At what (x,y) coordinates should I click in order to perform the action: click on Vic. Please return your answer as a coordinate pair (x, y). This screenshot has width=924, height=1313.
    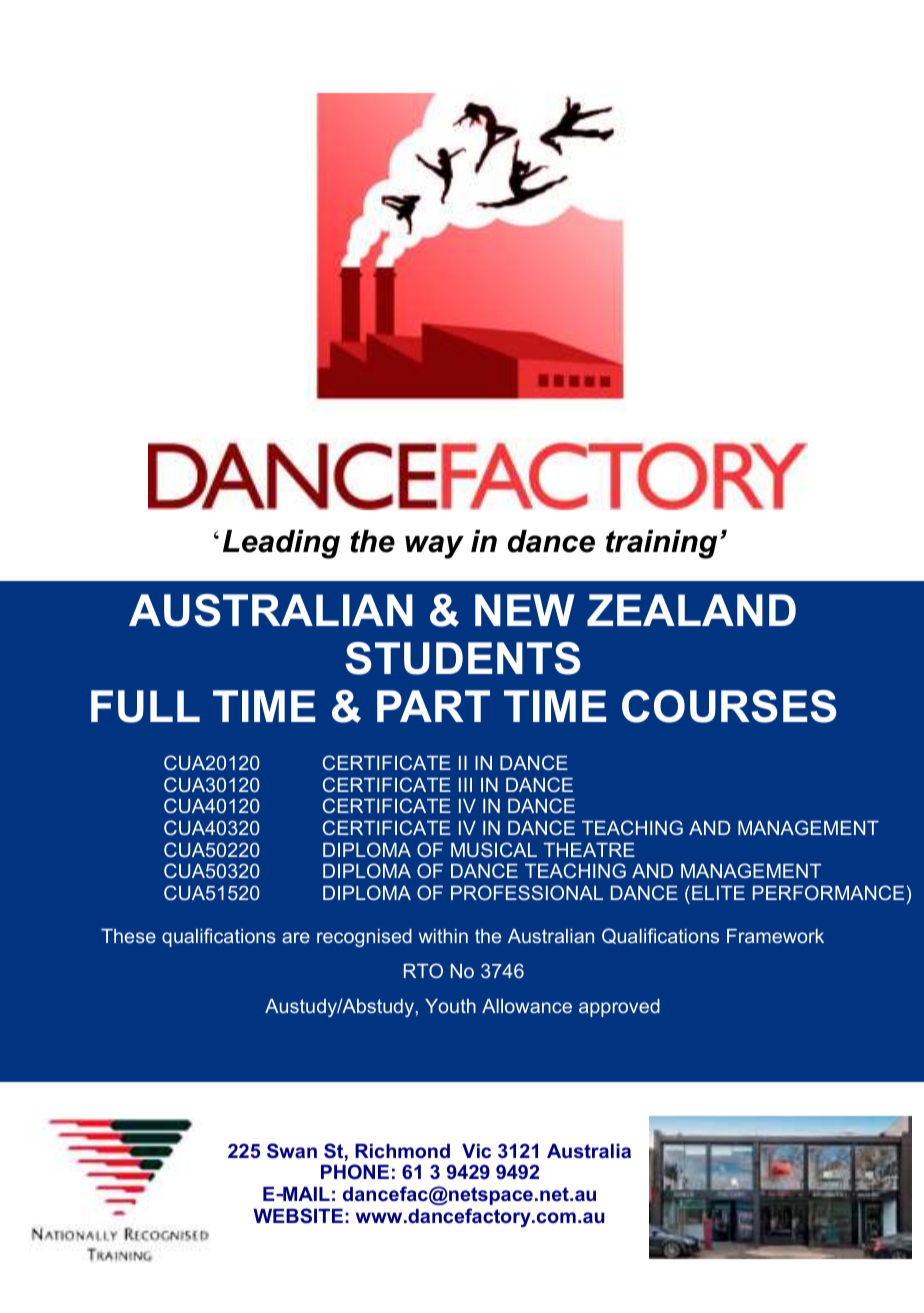
    Looking at the image, I should click on (476, 1151).
